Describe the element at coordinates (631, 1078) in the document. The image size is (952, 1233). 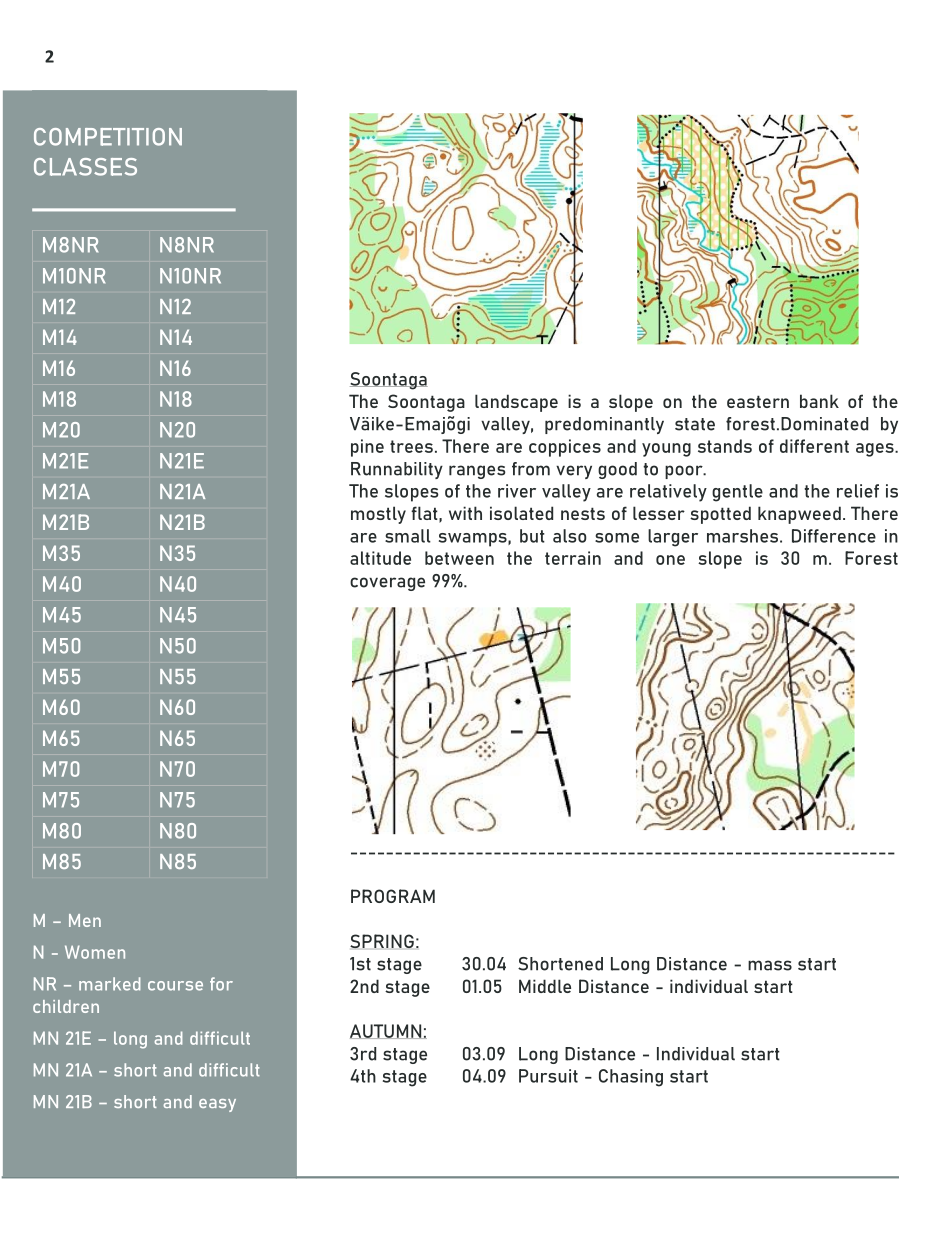
I see `Chasing` at that location.
